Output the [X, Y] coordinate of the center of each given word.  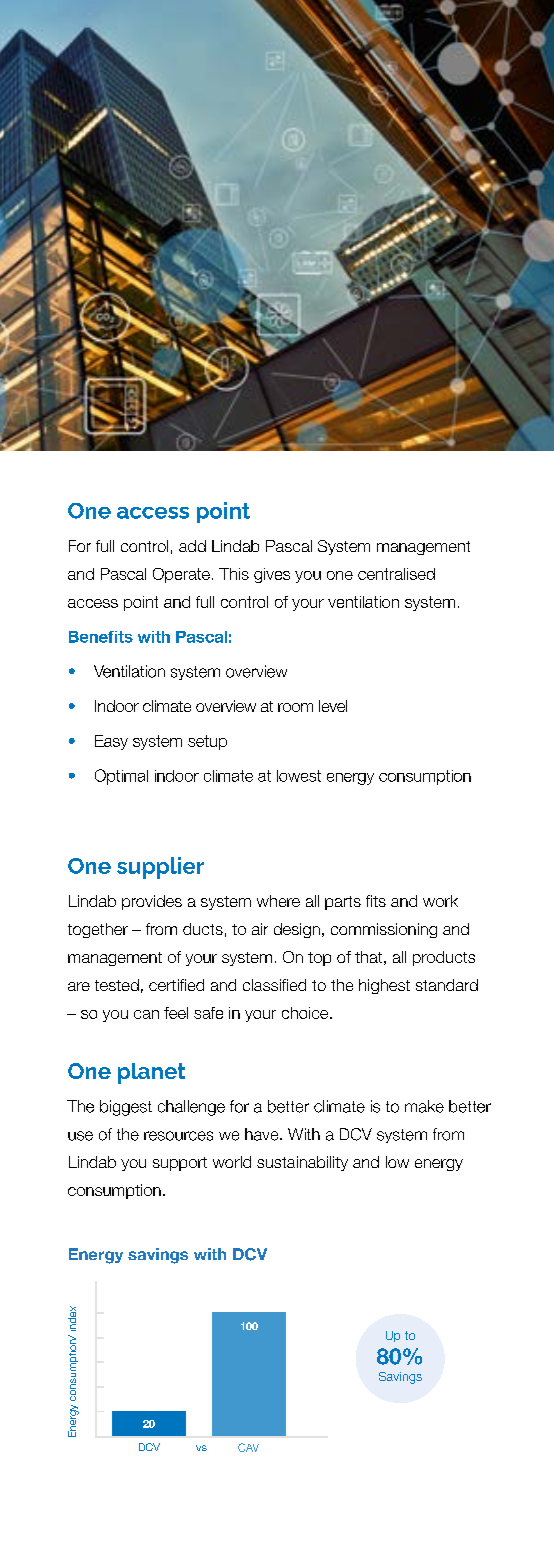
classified [274, 985]
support [180, 1164]
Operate [181, 575]
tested [117, 985]
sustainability [302, 1163]
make [424, 1106]
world [232, 1162]
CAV [248, 1447]
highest [384, 986]
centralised [396, 574]
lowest [299, 776]
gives [272, 575]
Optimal [121, 777]
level [333, 706]
